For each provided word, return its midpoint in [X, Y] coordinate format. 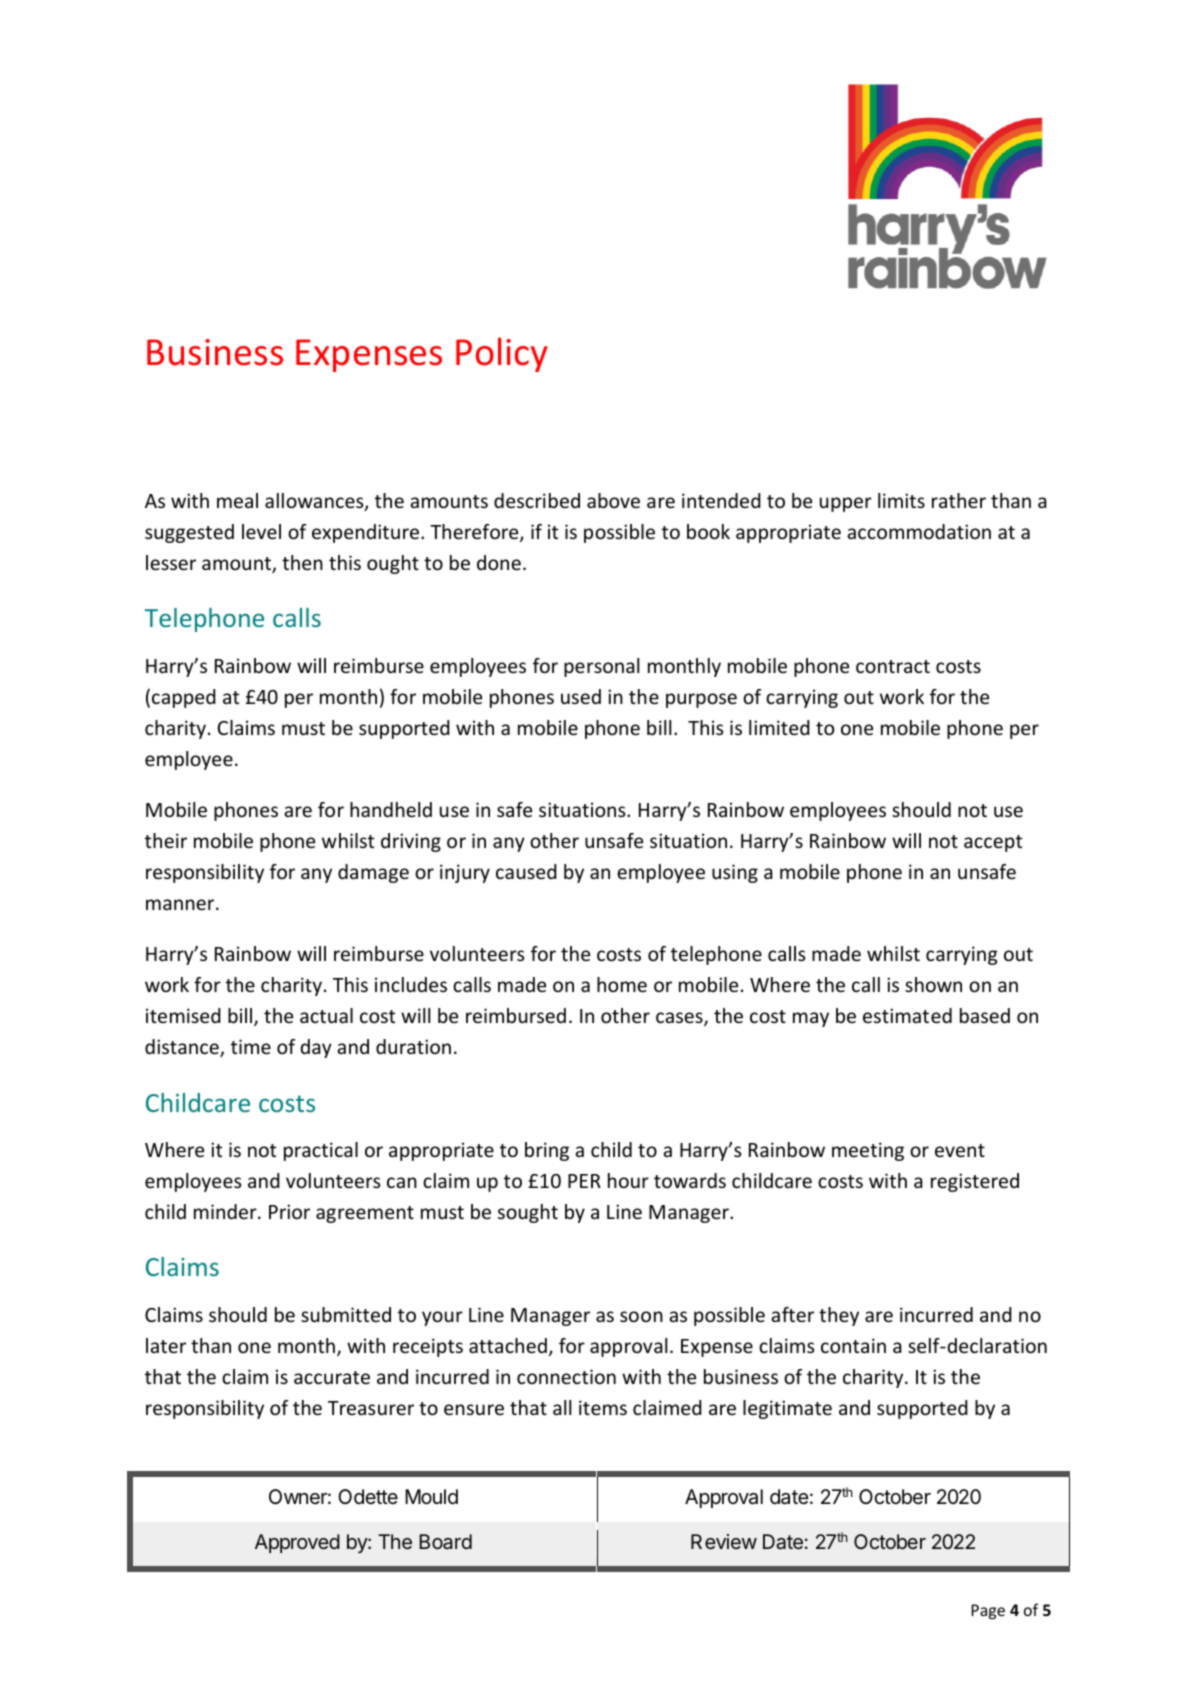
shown [933, 984]
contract [893, 666]
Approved [297, 1543]
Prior [289, 1211]
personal [601, 667]
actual [326, 1015]
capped [184, 698]
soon [641, 1316]
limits [901, 500]
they [839, 1316]
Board [445, 1541]
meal [237, 500]
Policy [502, 354]
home [622, 984]
